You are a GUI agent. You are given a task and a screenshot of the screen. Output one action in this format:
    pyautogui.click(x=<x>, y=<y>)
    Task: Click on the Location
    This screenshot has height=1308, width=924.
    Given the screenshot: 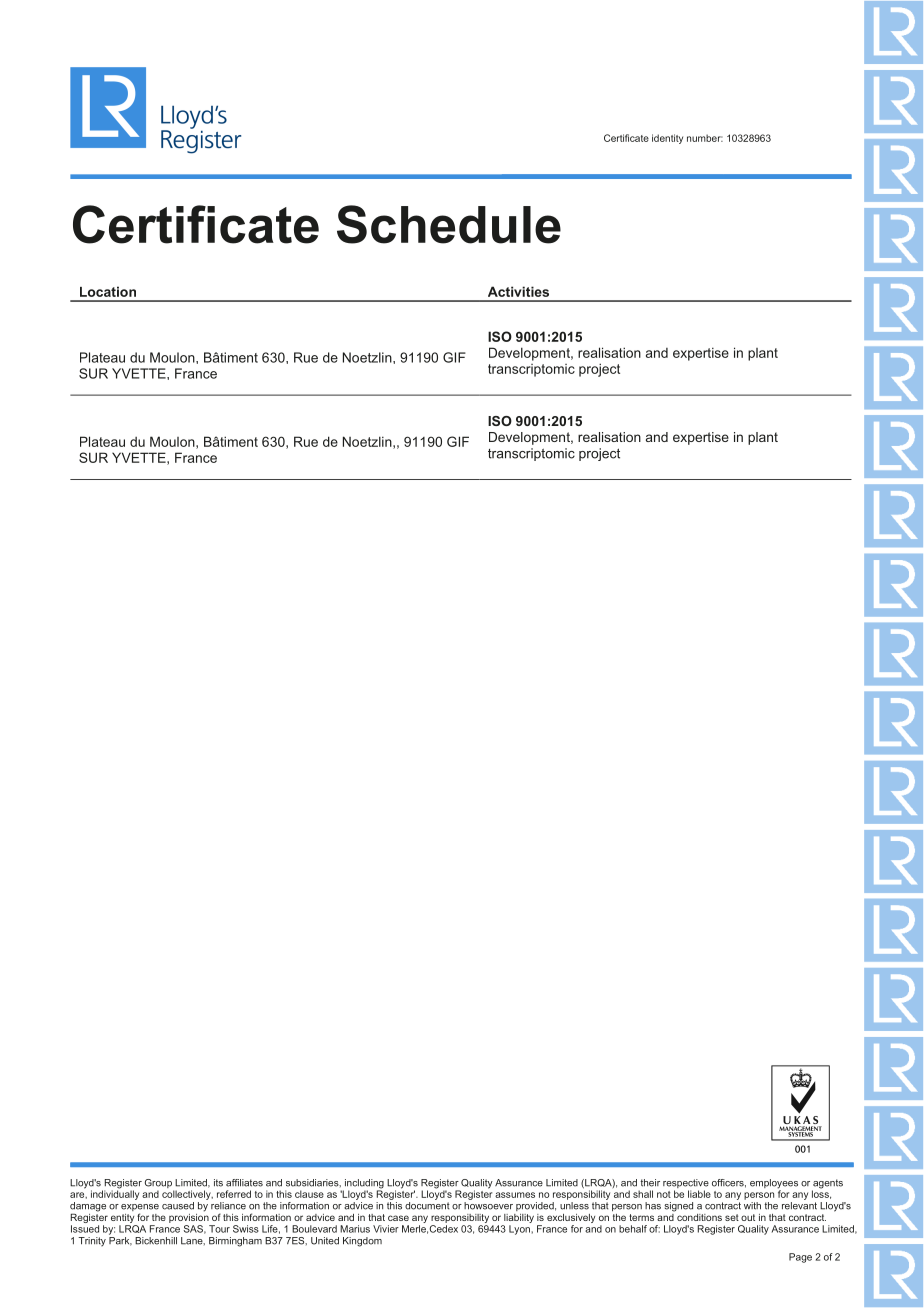 What is the action you would take?
    pyautogui.click(x=108, y=291)
